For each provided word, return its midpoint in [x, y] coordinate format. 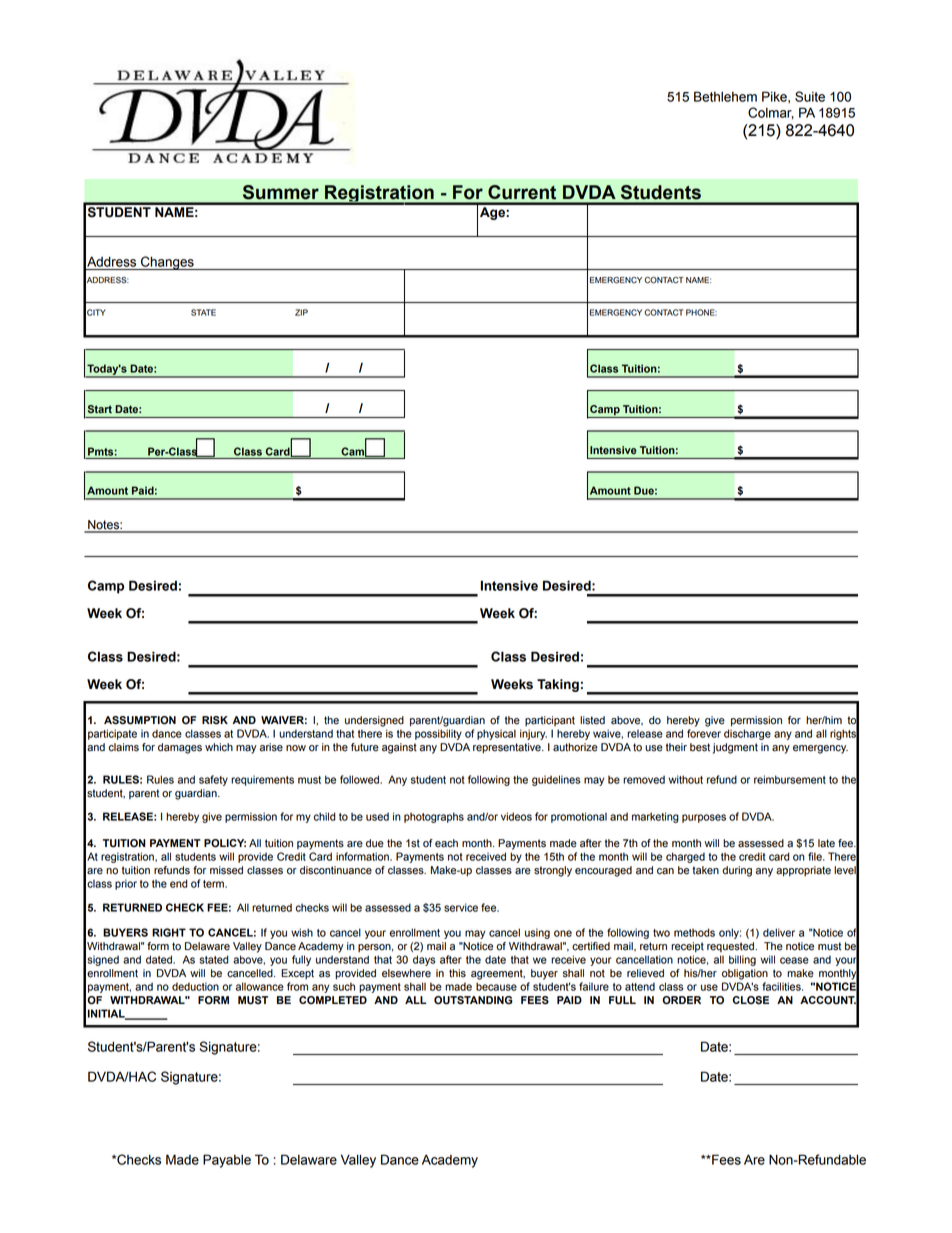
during [737, 871]
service [461, 907]
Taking [558, 685]
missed [226, 870]
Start [100, 409]
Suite [810, 96]
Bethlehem [725, 96]
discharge [747, 734]
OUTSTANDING [473, 1000]
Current [522, 192]
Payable [227, 1161]
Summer [281, 192]
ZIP [301, 312]
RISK [215, 720]
